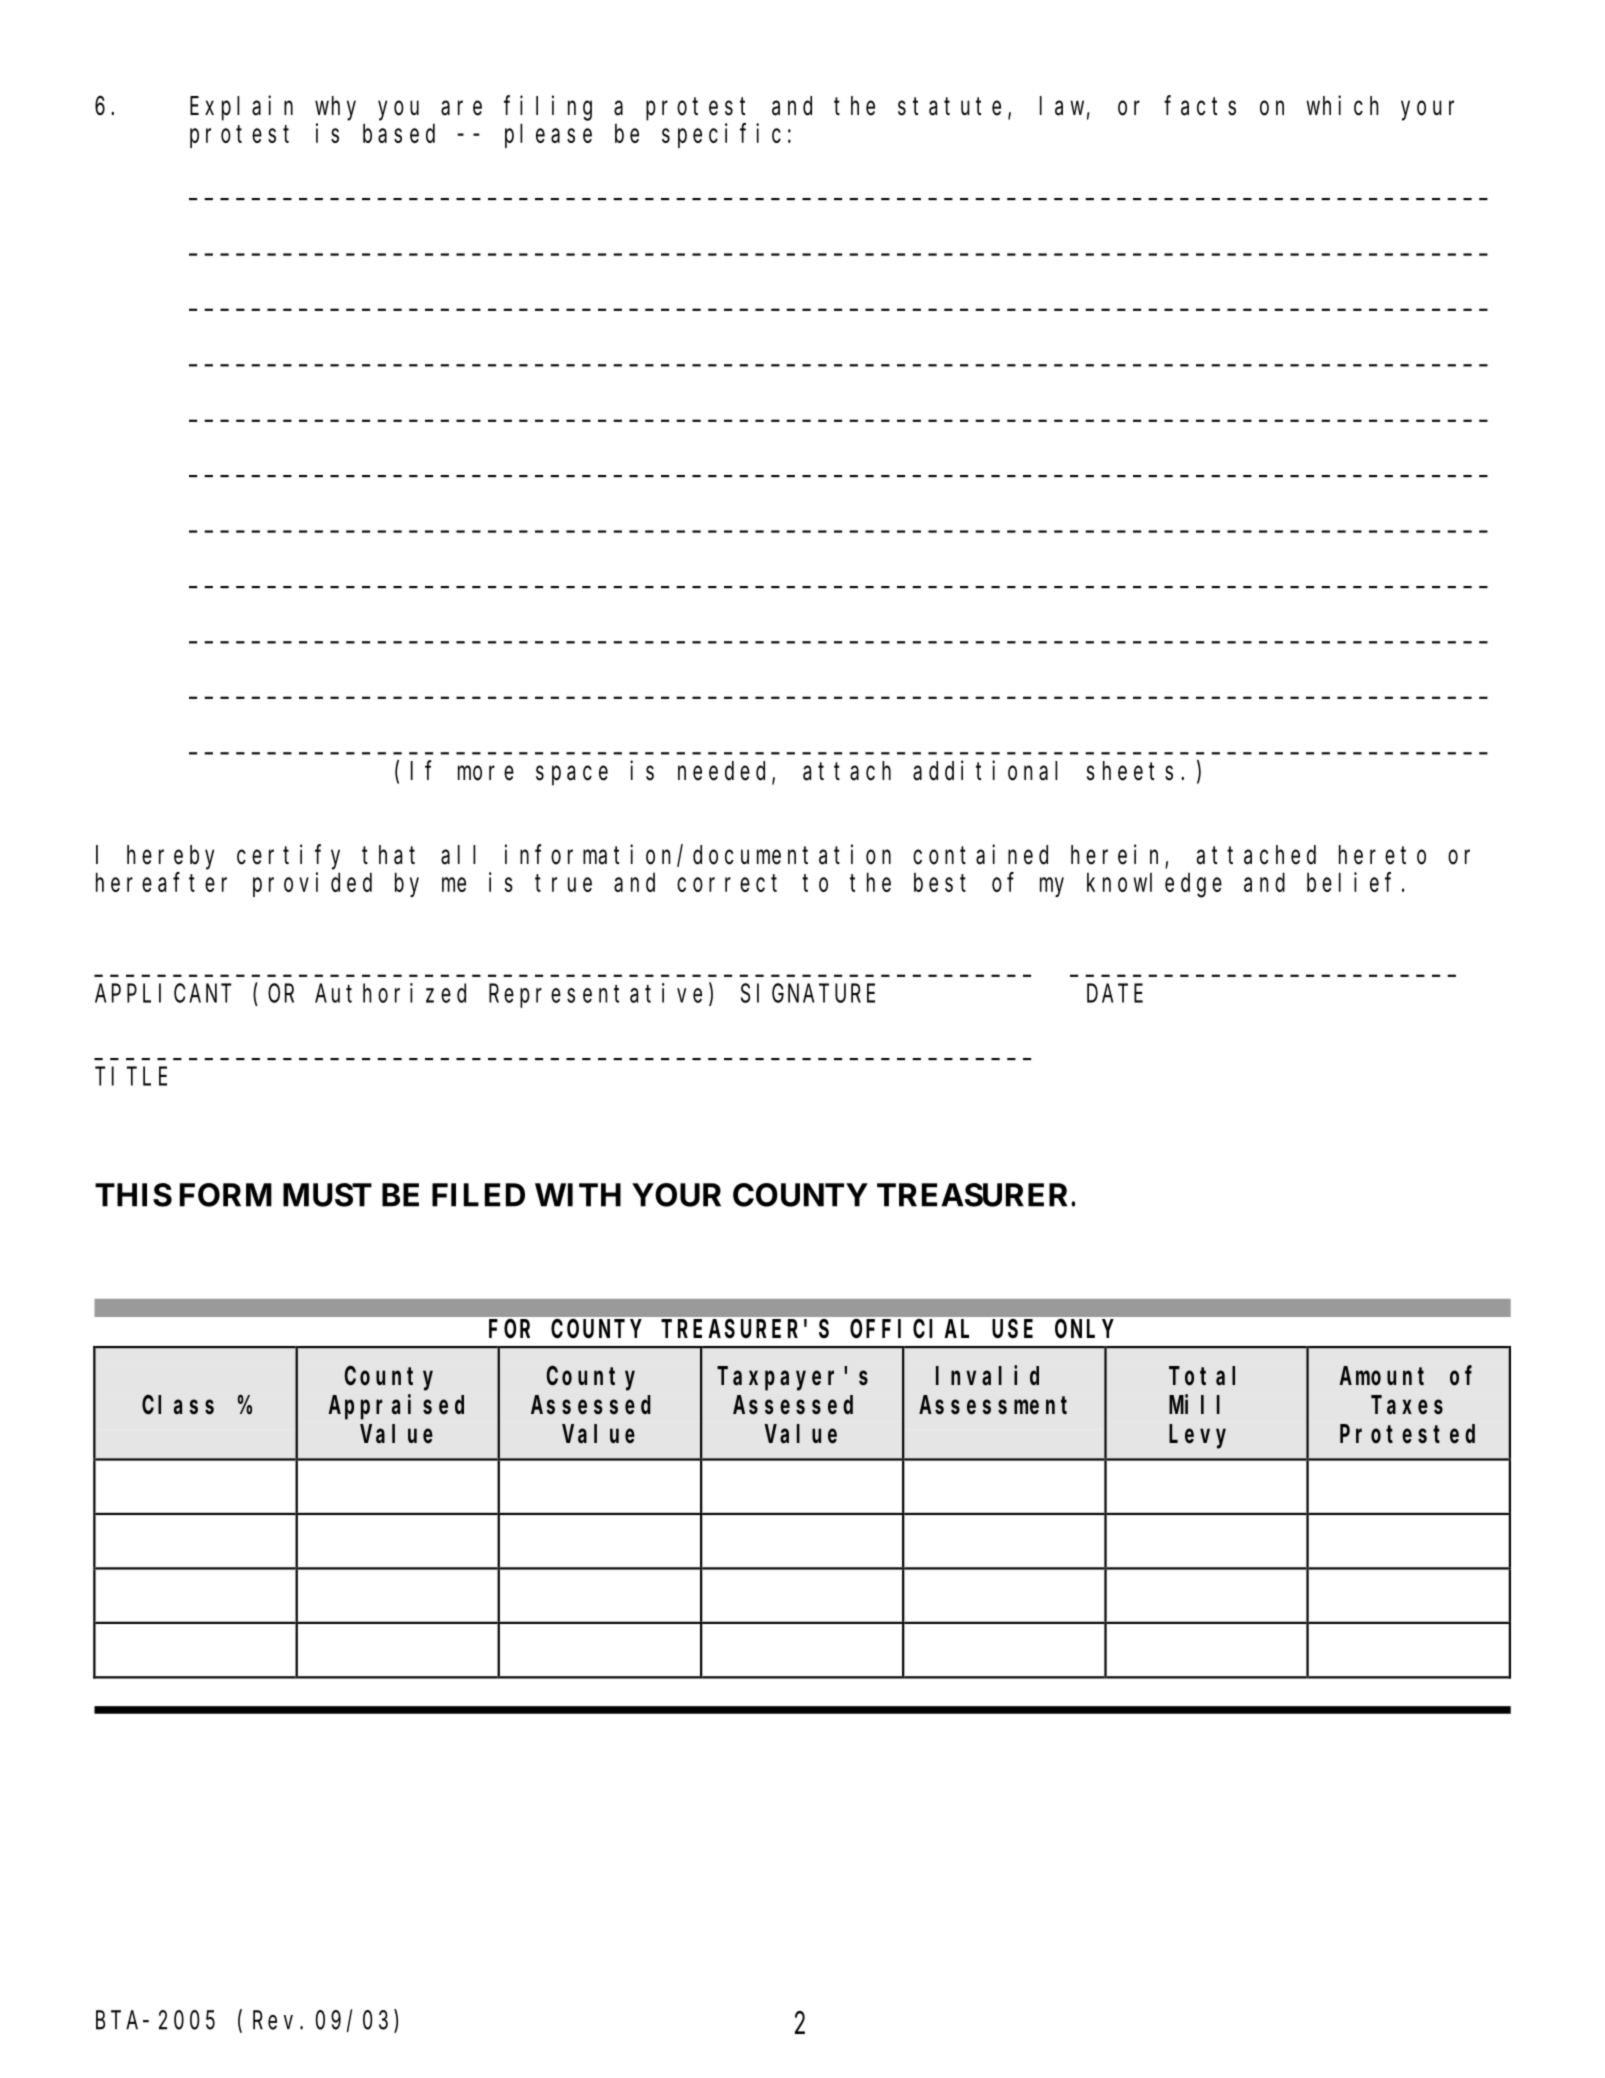 The image size is (1605, 2078). What do you see at coordinates (312, 884) in the page?
I see `provided` at bounding box center [312, 884].
